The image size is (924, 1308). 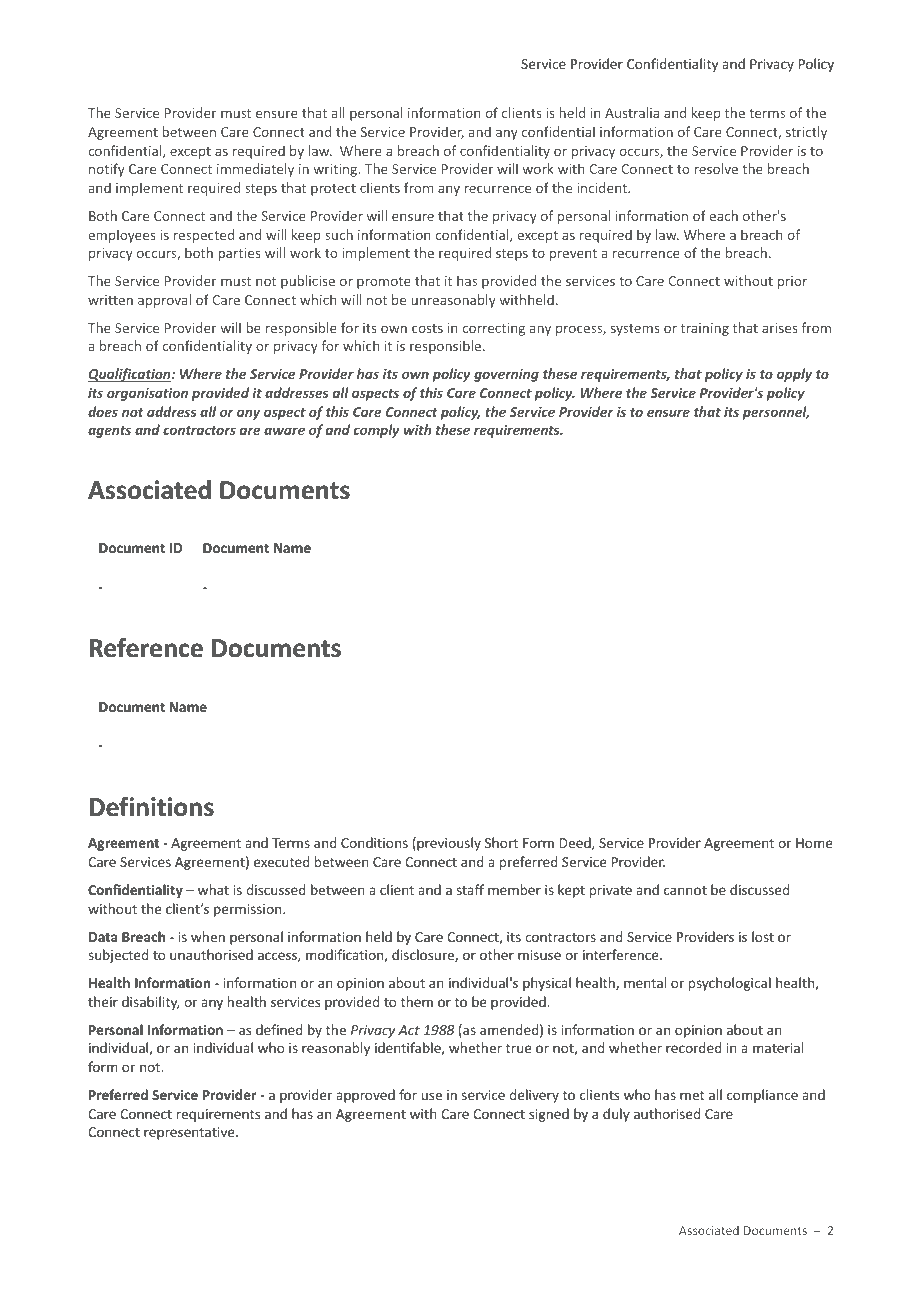 I want to click on Home, so click(x=814, y=843).
